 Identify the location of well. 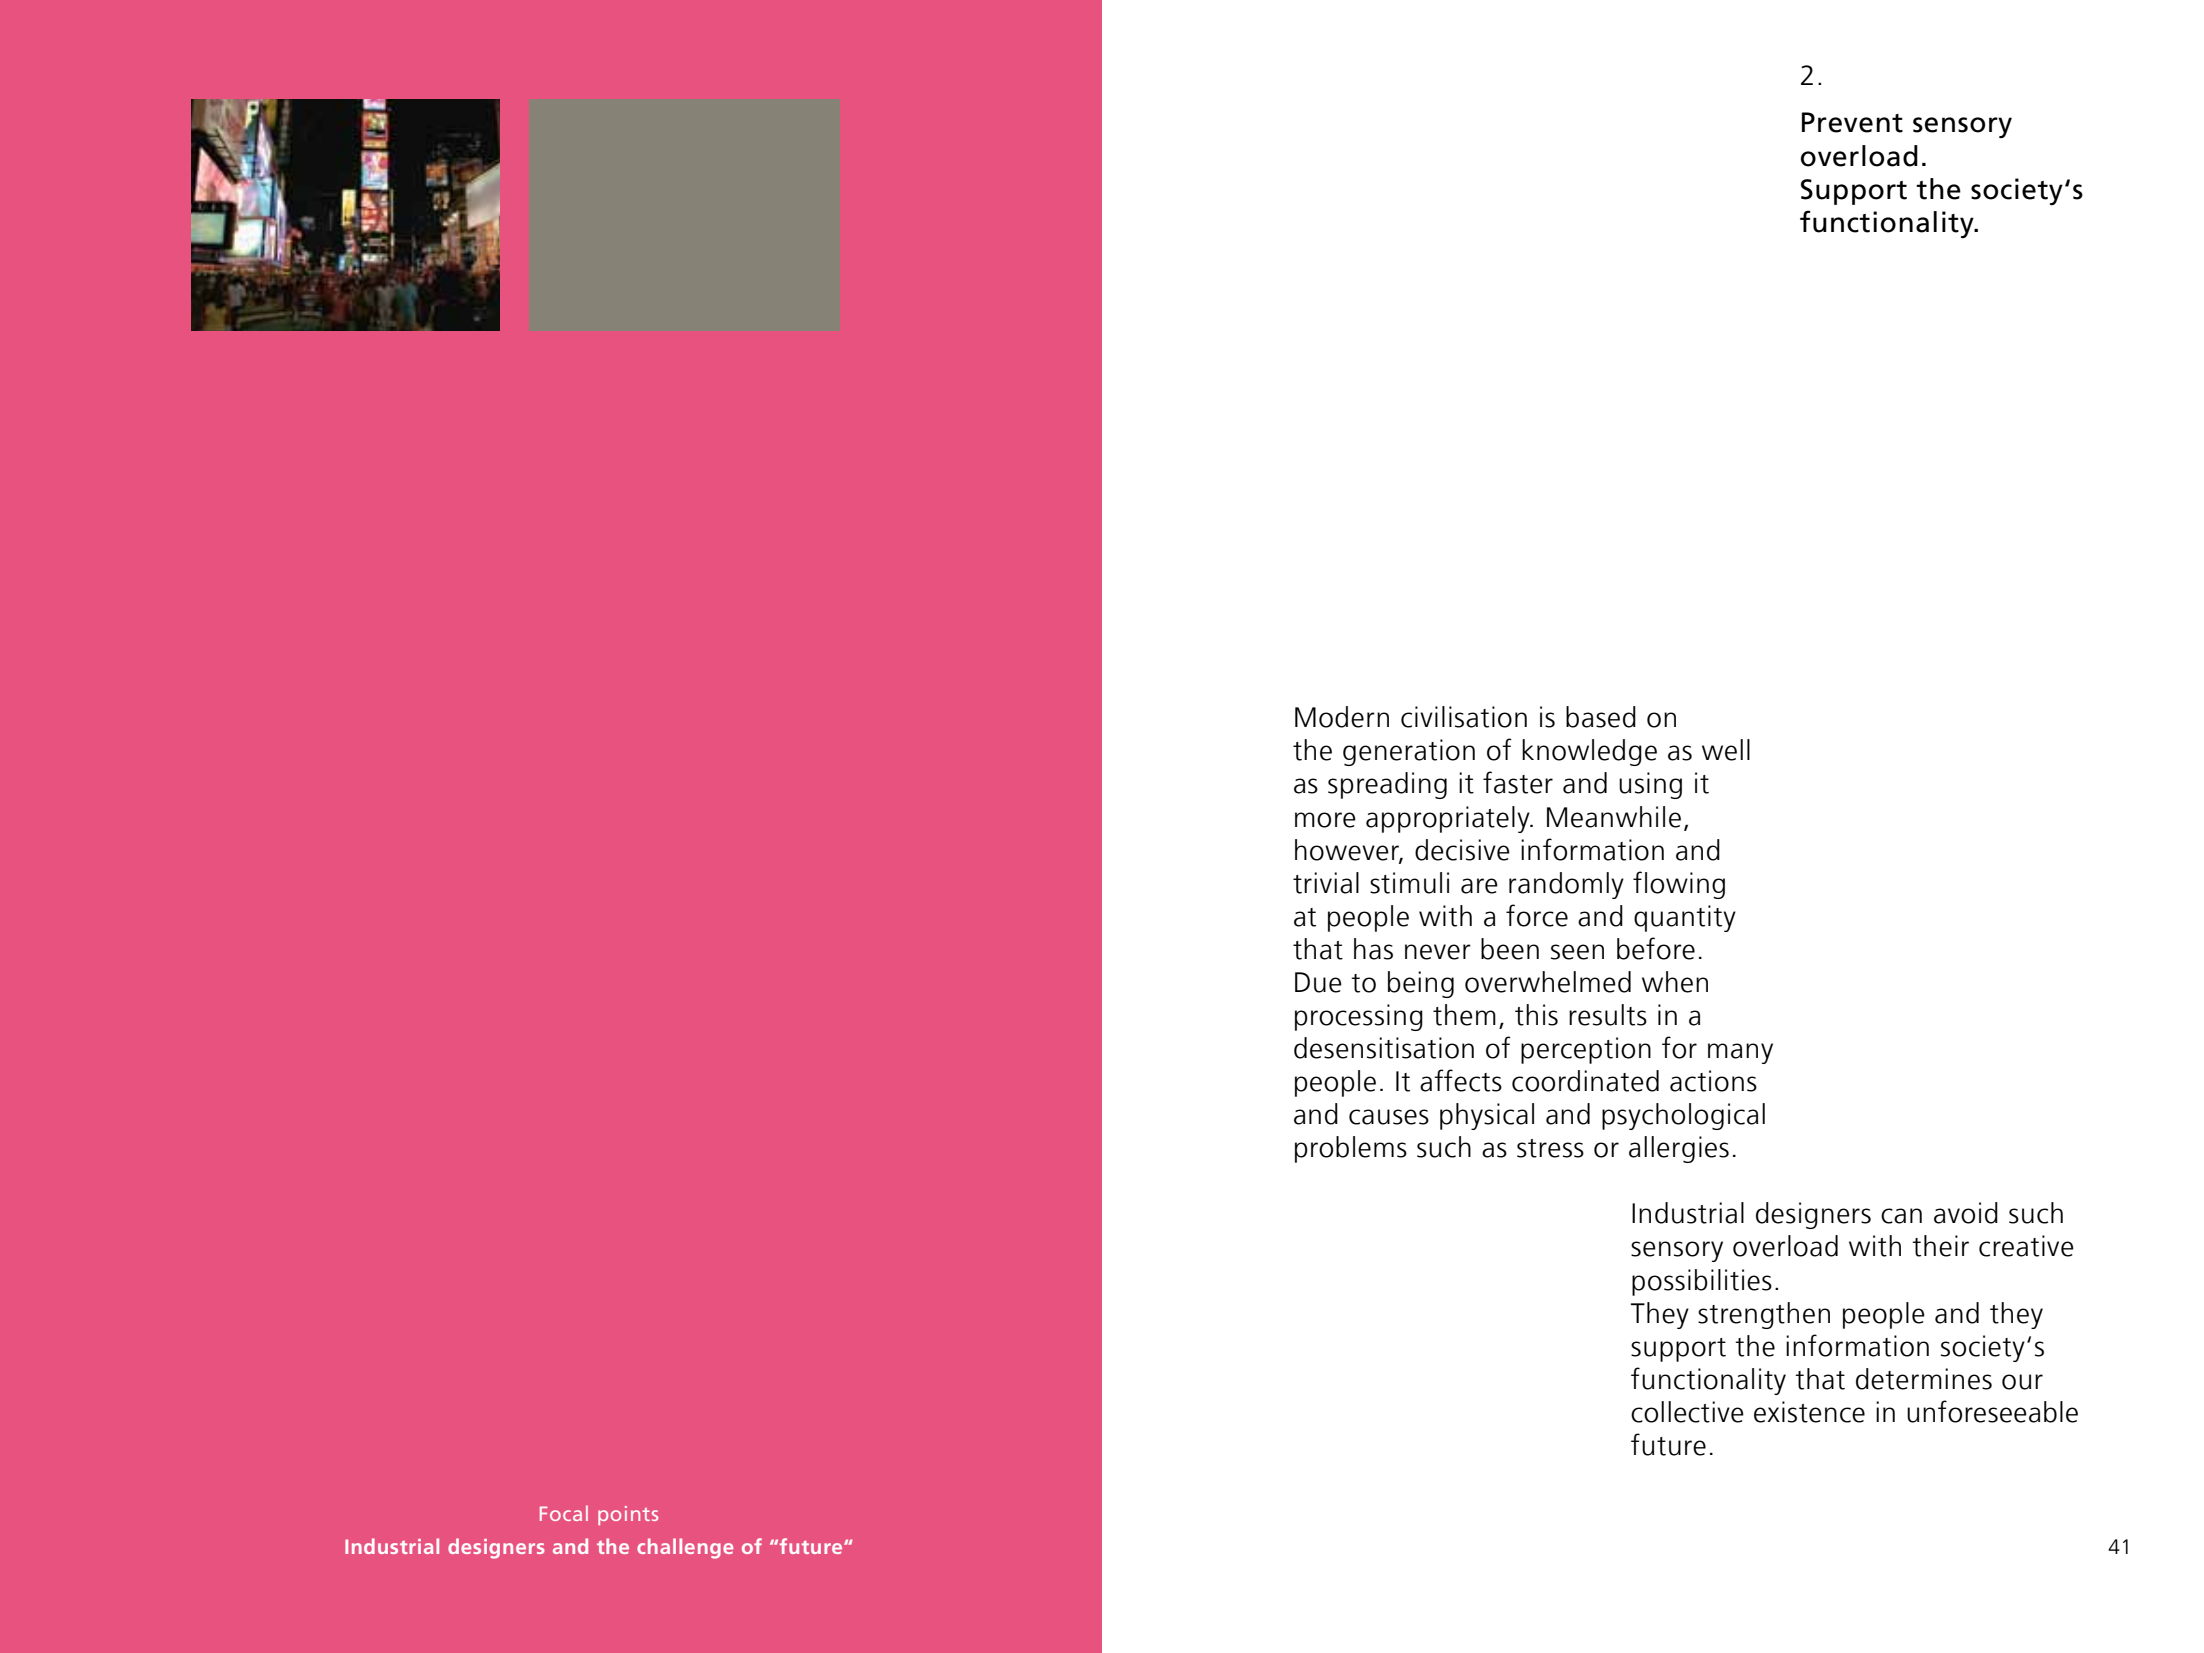
(1726, 750).
